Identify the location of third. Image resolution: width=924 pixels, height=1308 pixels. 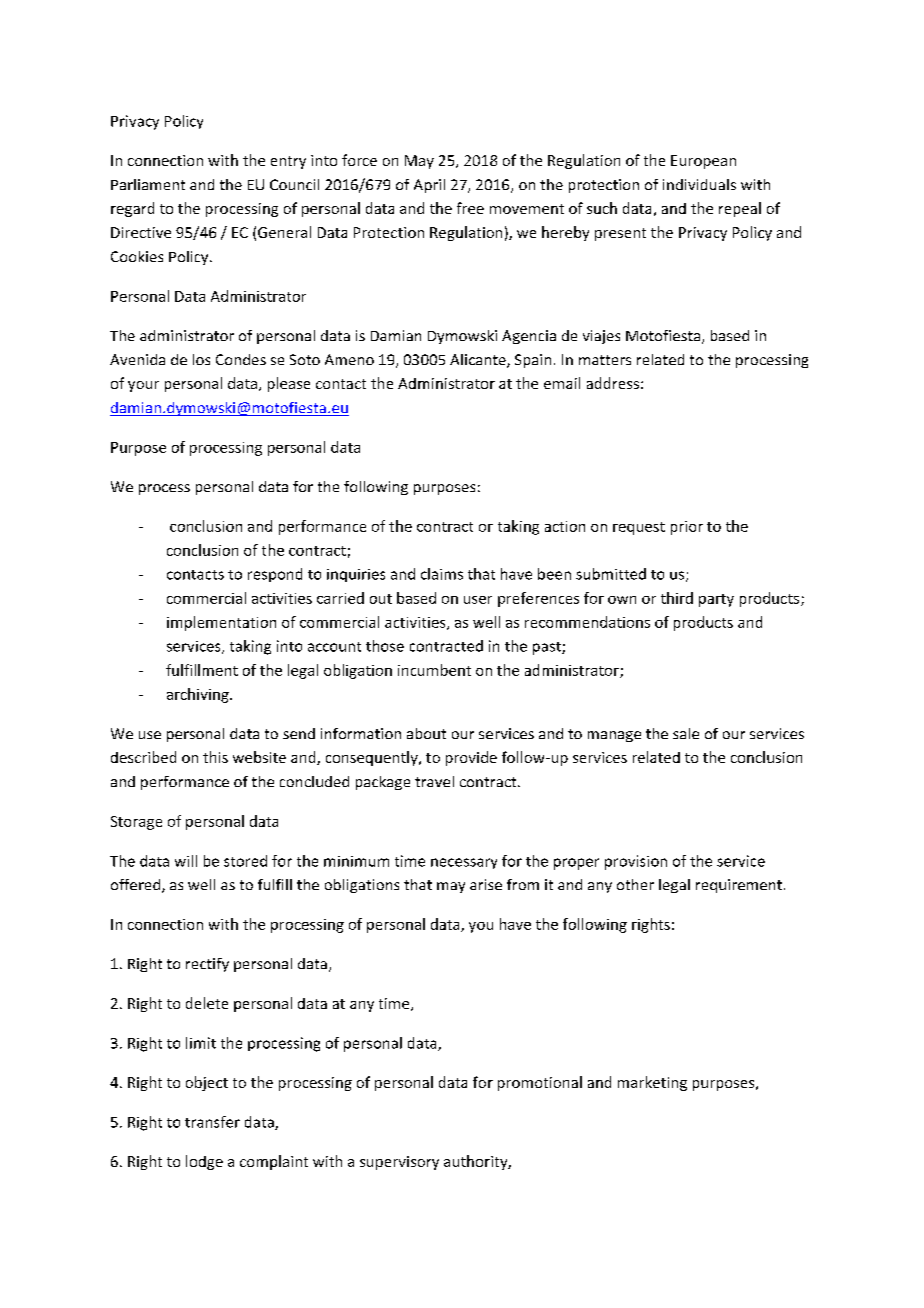
(677, 598).
